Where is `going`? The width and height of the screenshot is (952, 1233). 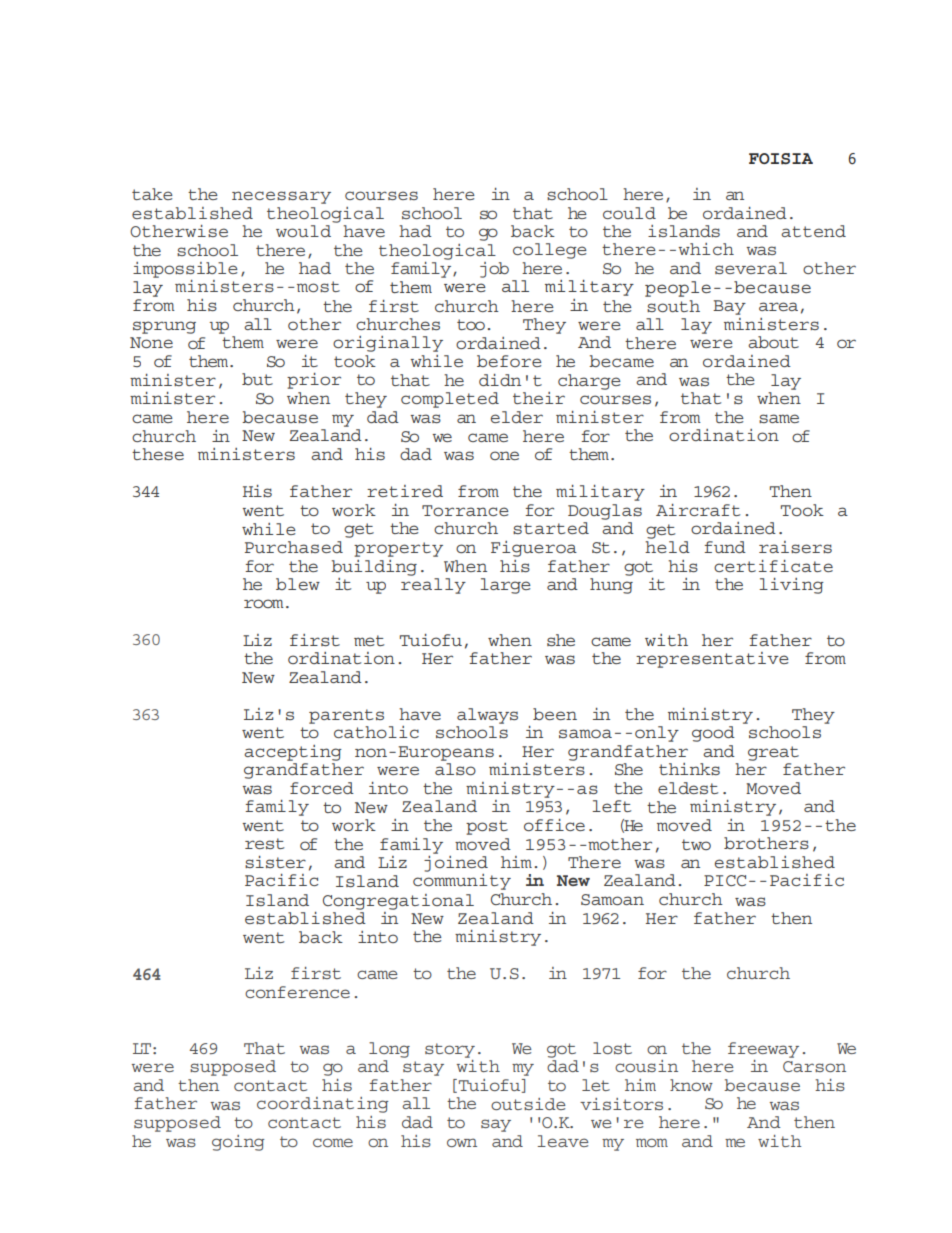
going is located at coordinates (238, 1143).
